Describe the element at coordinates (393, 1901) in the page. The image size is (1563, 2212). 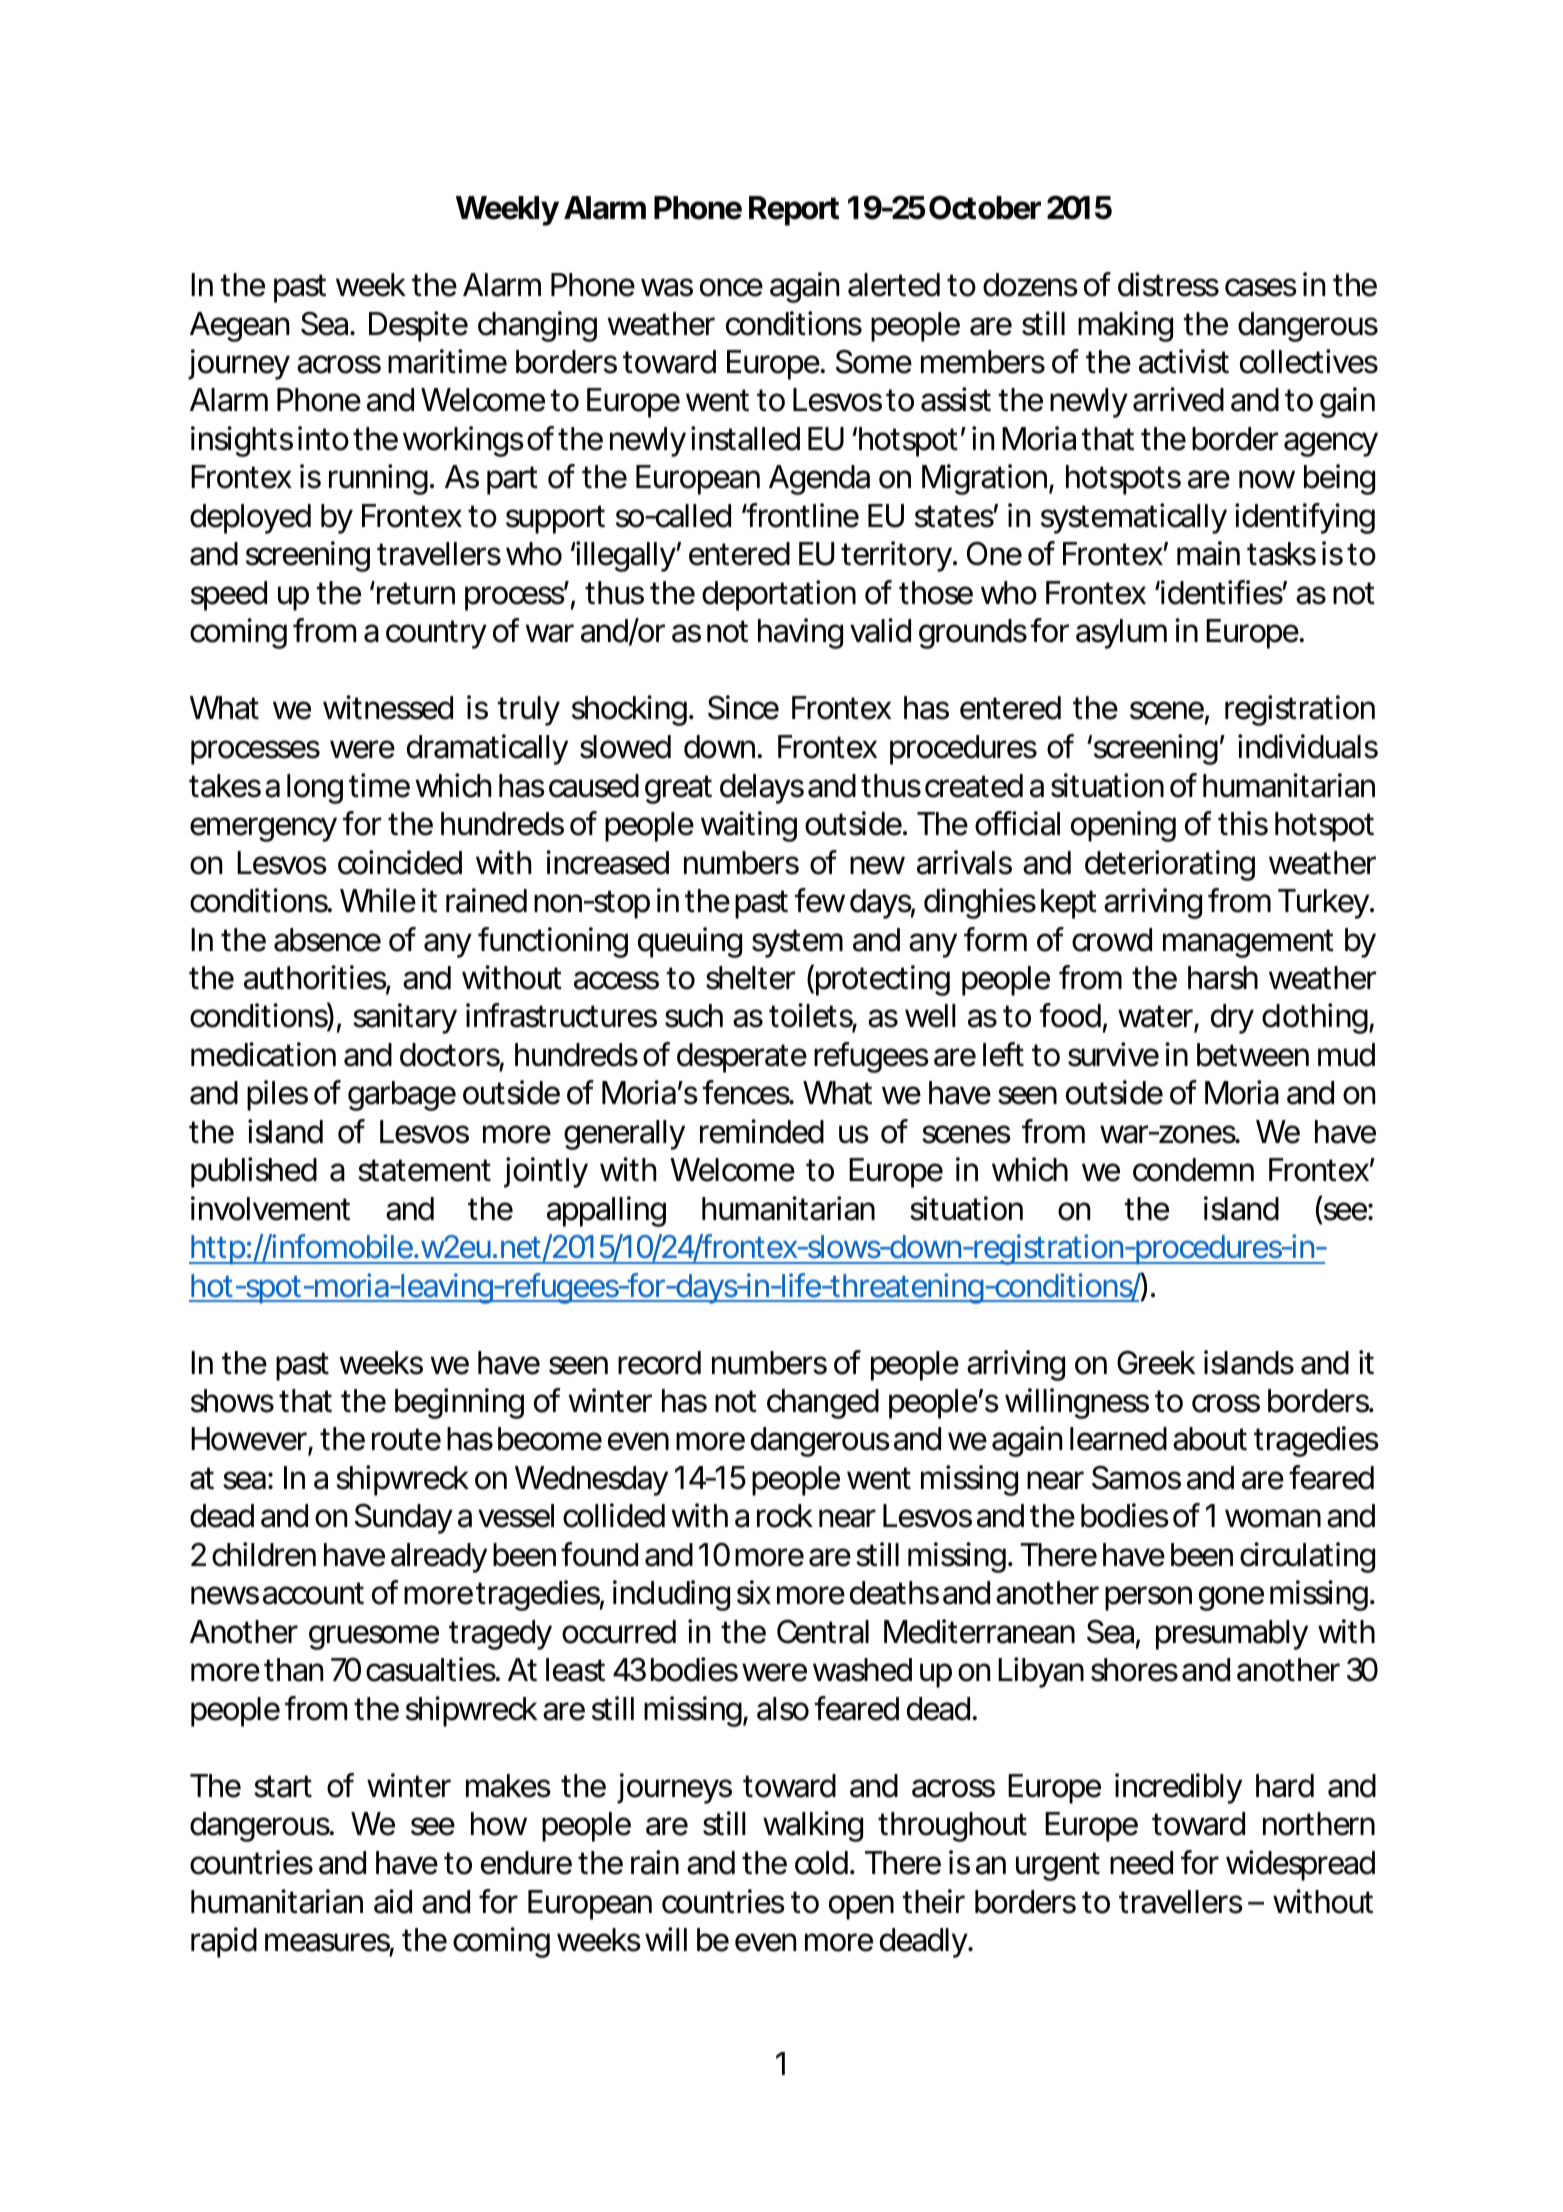
I see `aid` at that location.
